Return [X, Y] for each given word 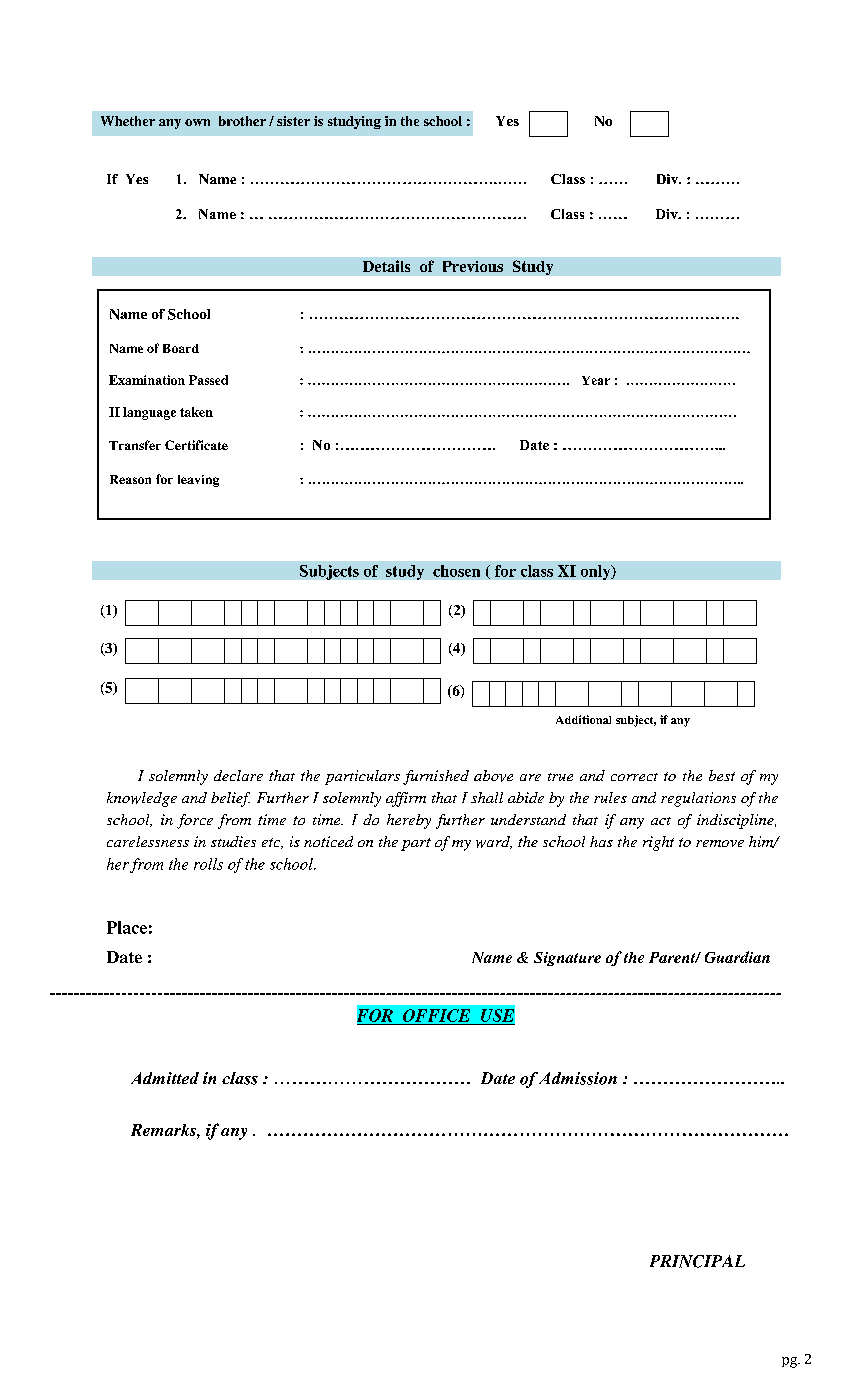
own [197, 122]
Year [596, 380]
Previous [473, 266]
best [722, 775]
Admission [578, 1078]
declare [238, 775]
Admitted [165, 1078]
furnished [436, 777]
